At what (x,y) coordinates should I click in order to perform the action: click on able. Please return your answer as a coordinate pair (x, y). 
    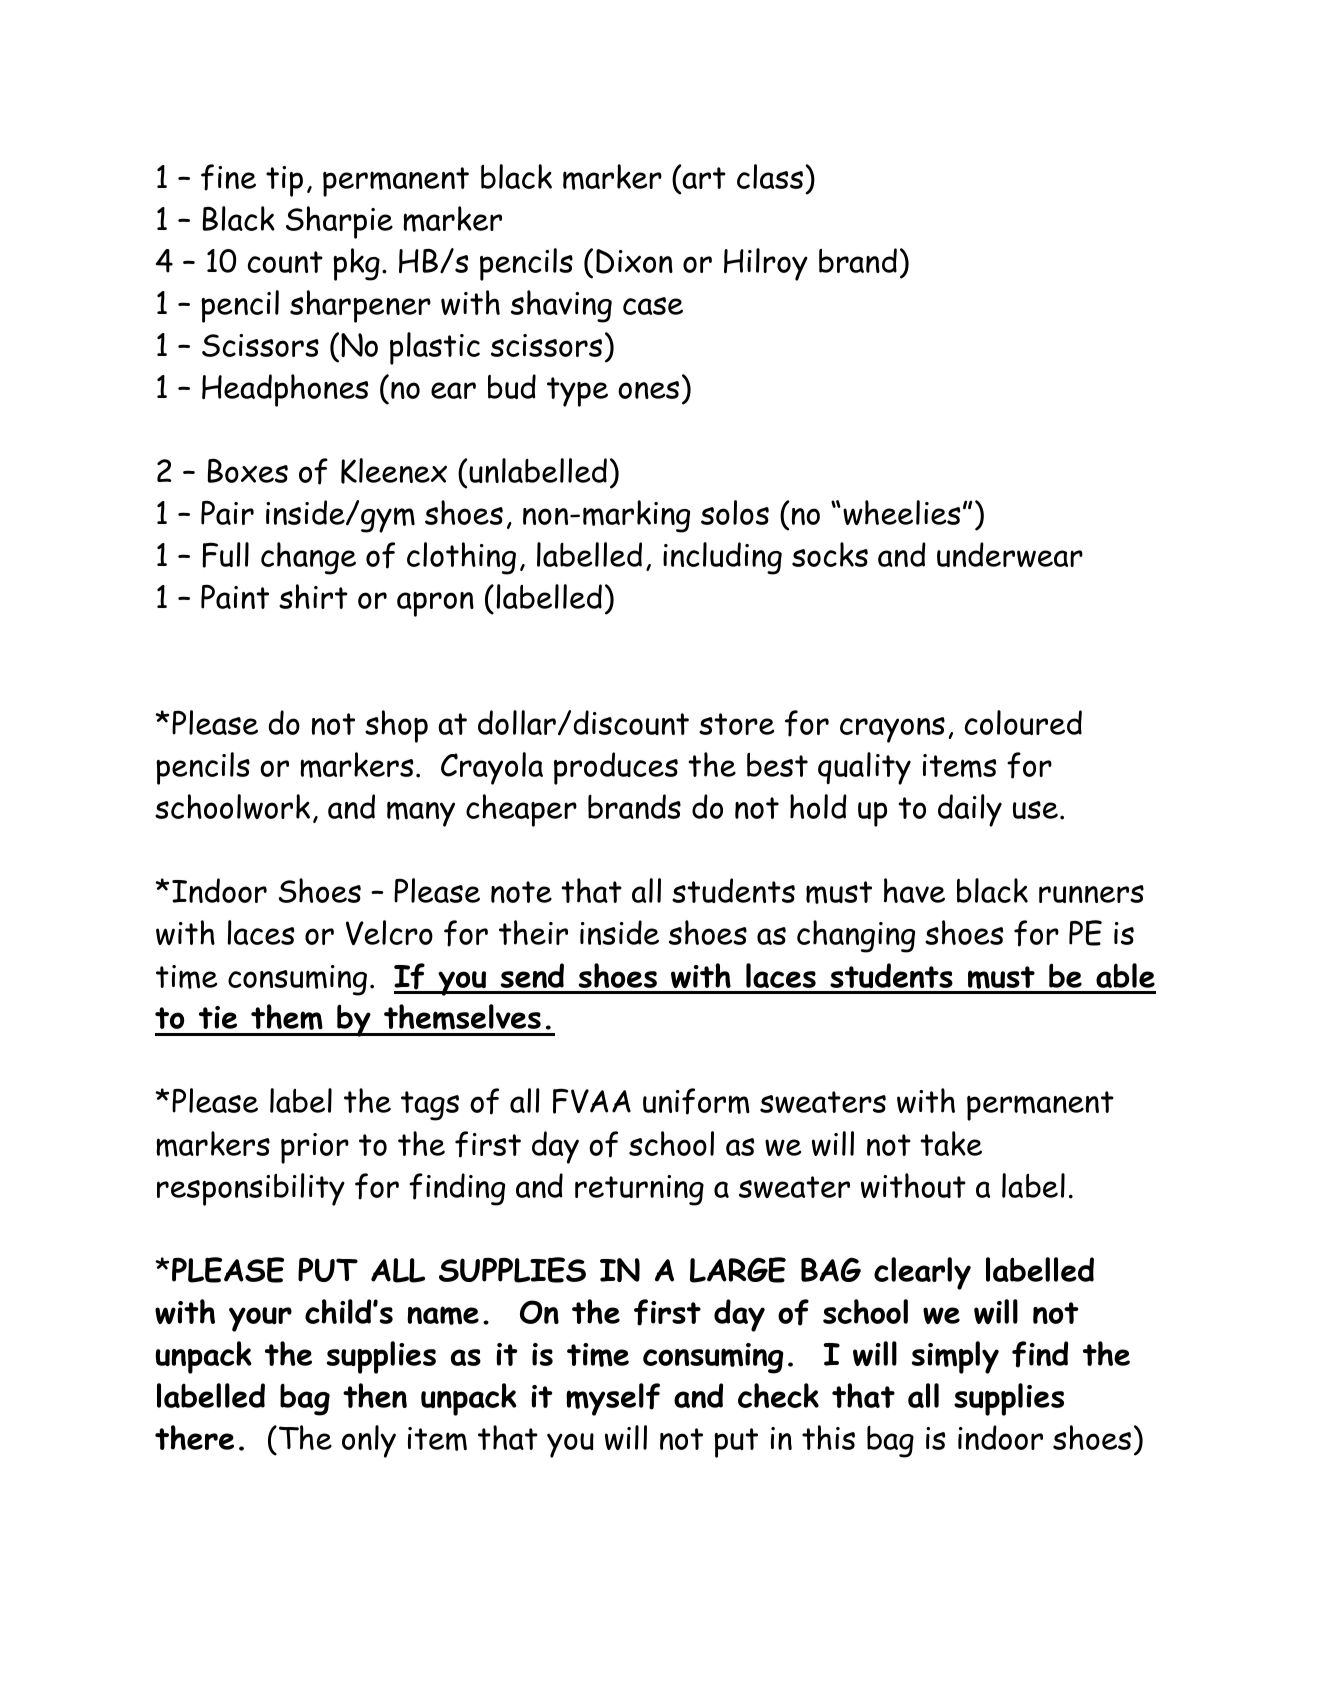
    Looking at the image, I should click on (1125, 975).
